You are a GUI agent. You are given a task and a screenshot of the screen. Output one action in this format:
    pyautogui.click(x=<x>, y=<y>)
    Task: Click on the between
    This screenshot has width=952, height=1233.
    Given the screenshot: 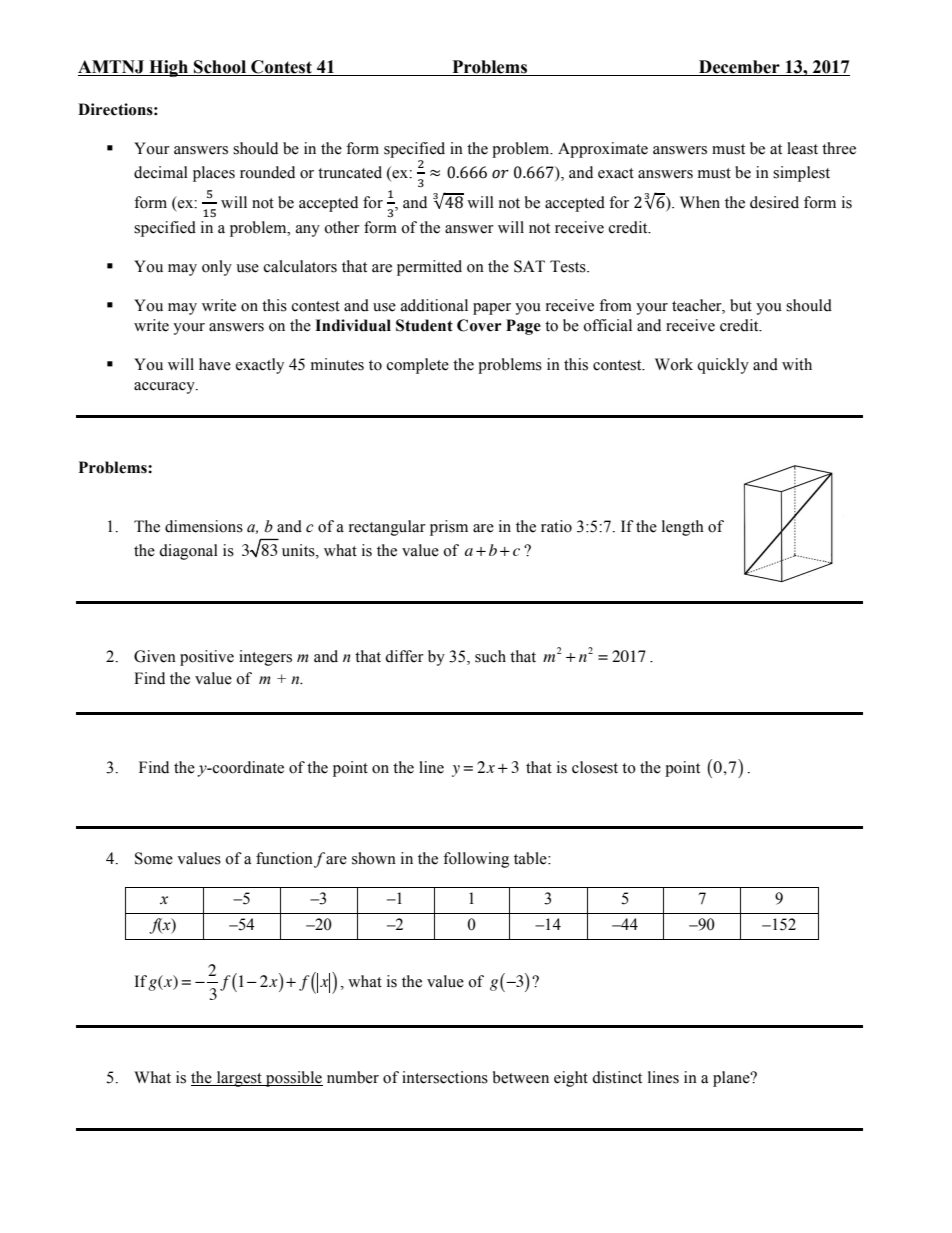 What is the action you would take?
    pyautogui.click(x=521, y=1077)
